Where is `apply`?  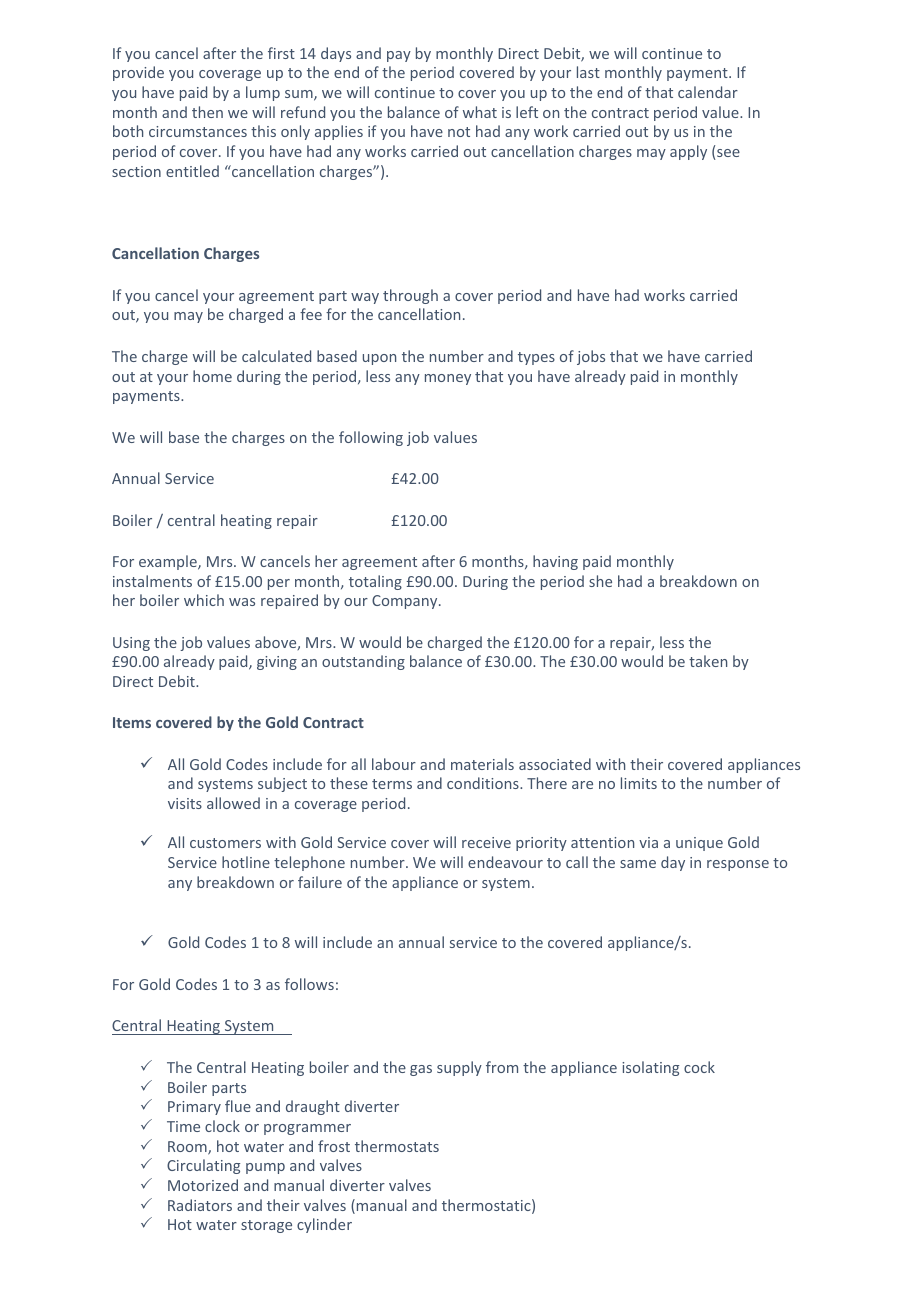 apply is located at coordinates (688, 152).
